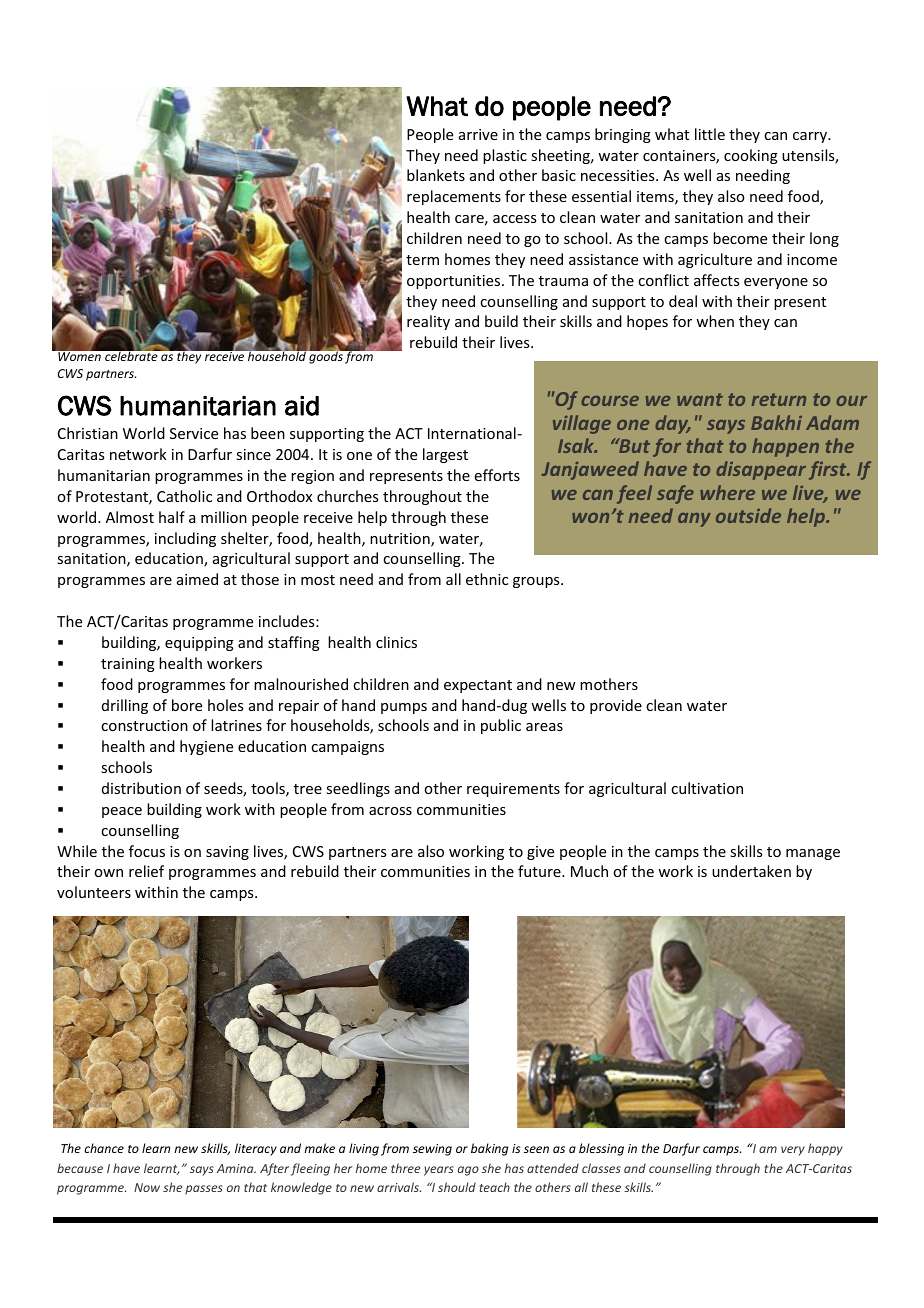 This screenshot has width=924, height=1308. I want to click on cooking, so click(751, 156).
